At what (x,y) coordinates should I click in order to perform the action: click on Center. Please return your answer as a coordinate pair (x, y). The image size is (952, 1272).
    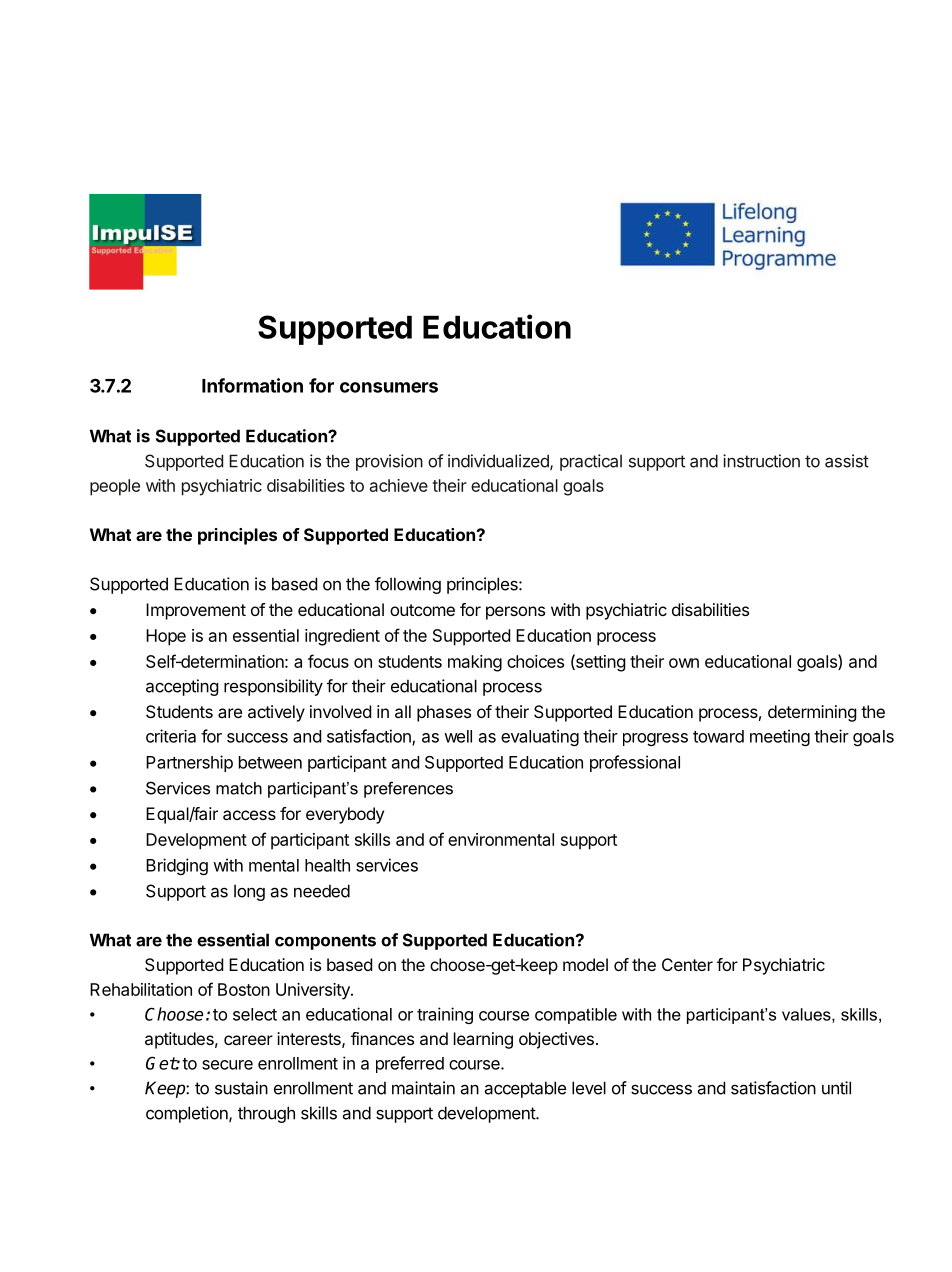
    Looking at the image, I should click on (687, 964).
